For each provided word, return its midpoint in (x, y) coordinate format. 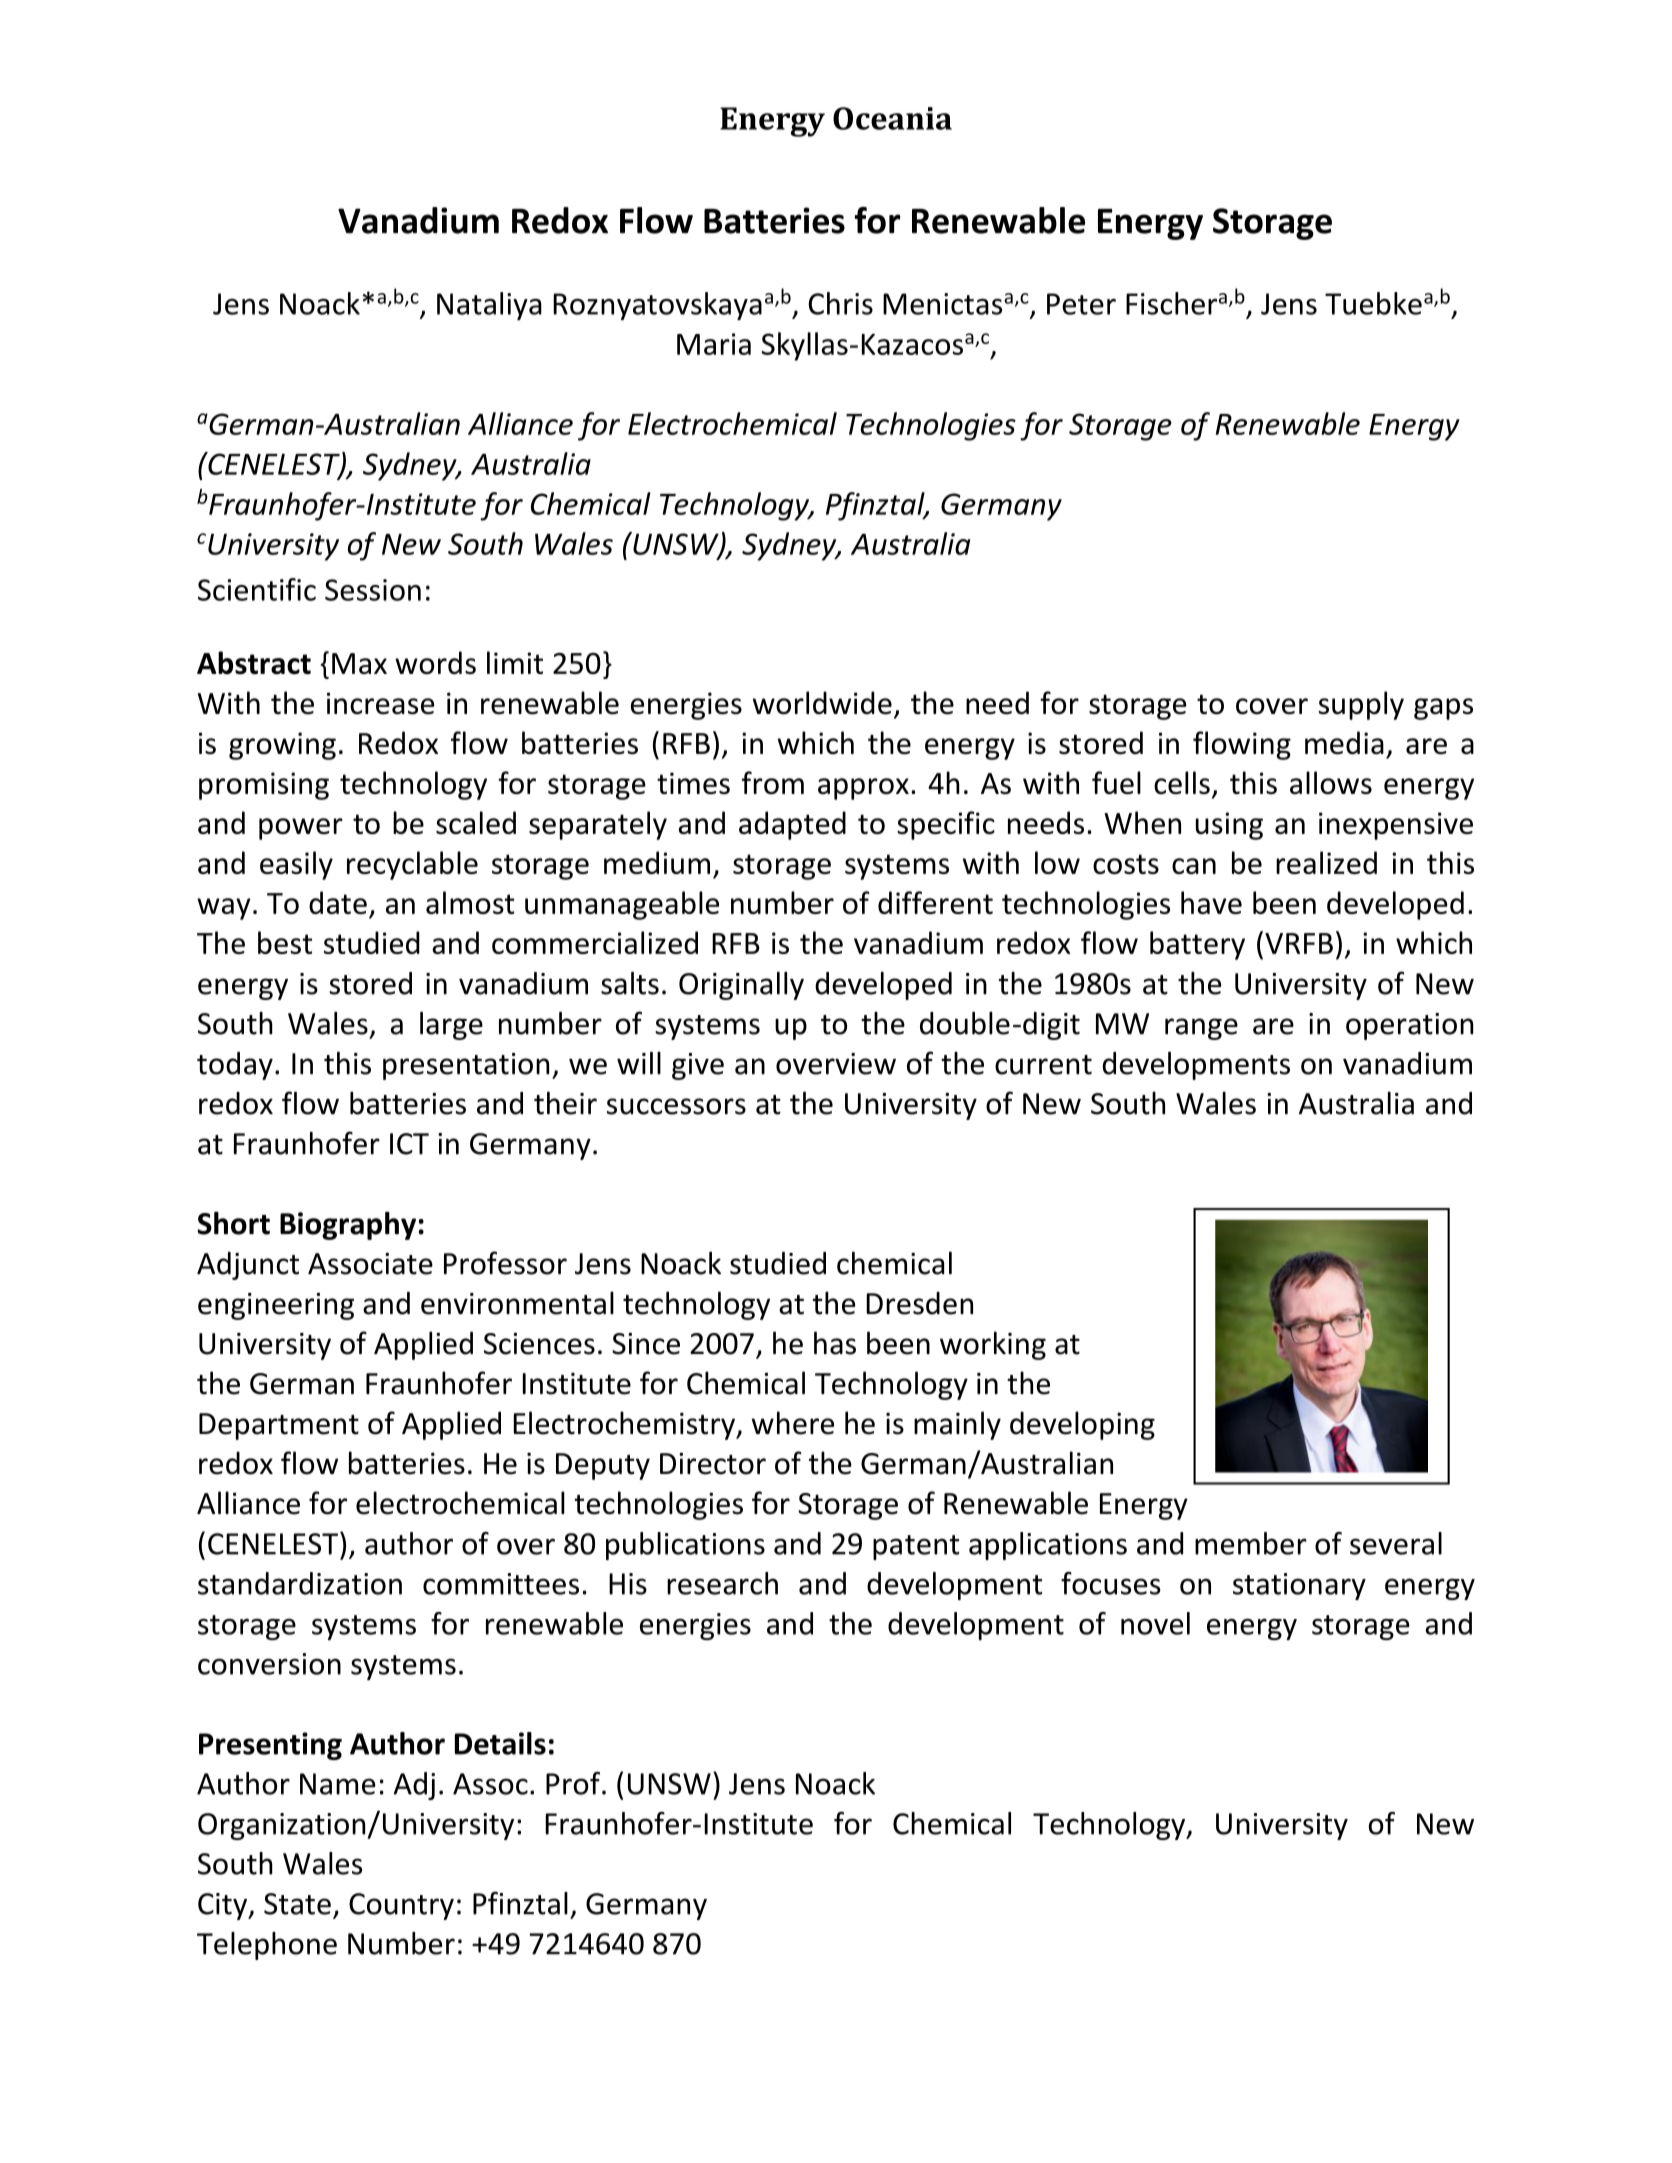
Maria (714, 344)
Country (401, 1906)
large (451, 1026)
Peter (1081, 304)
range (1201, 1029)
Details (500, 1743)
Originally (741, 986)
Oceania (892, 118)
